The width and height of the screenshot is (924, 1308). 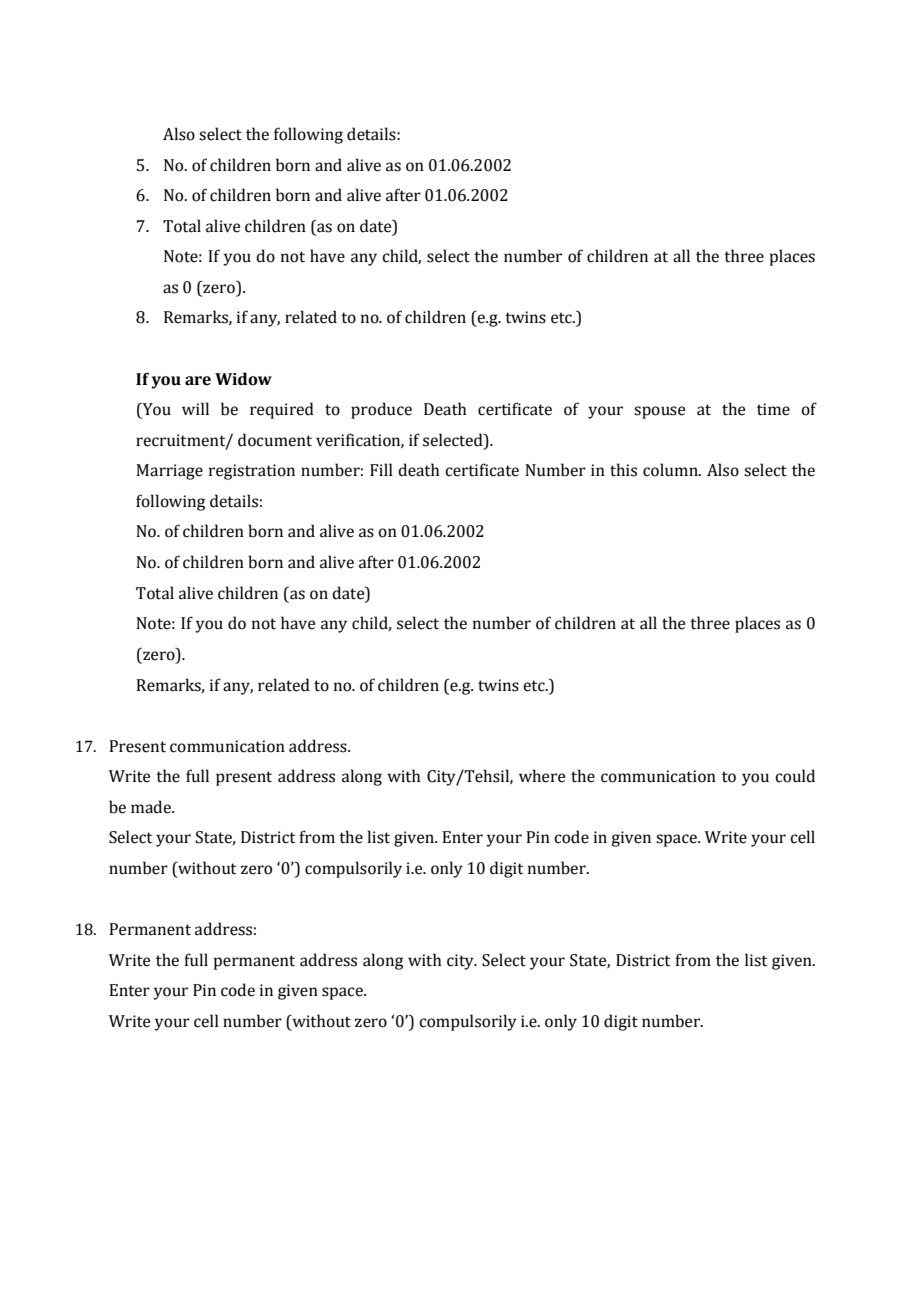 What do you see at coordinates (243, 379) in the screenshot?
I see `Widow` at bounding box center [243, 379].
